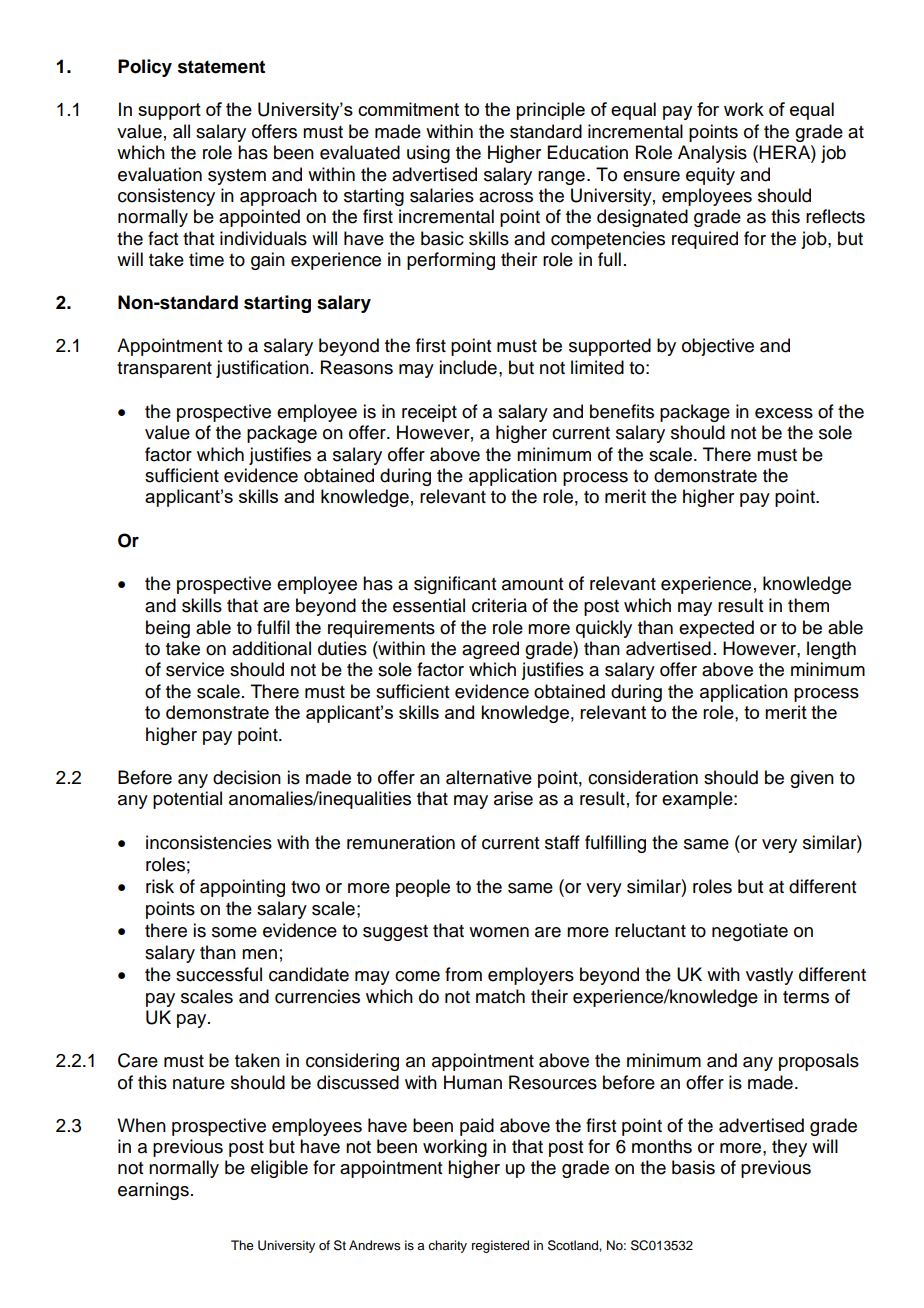 The image size is (924, 1308). I want to click on objective, so click(718, 347).
